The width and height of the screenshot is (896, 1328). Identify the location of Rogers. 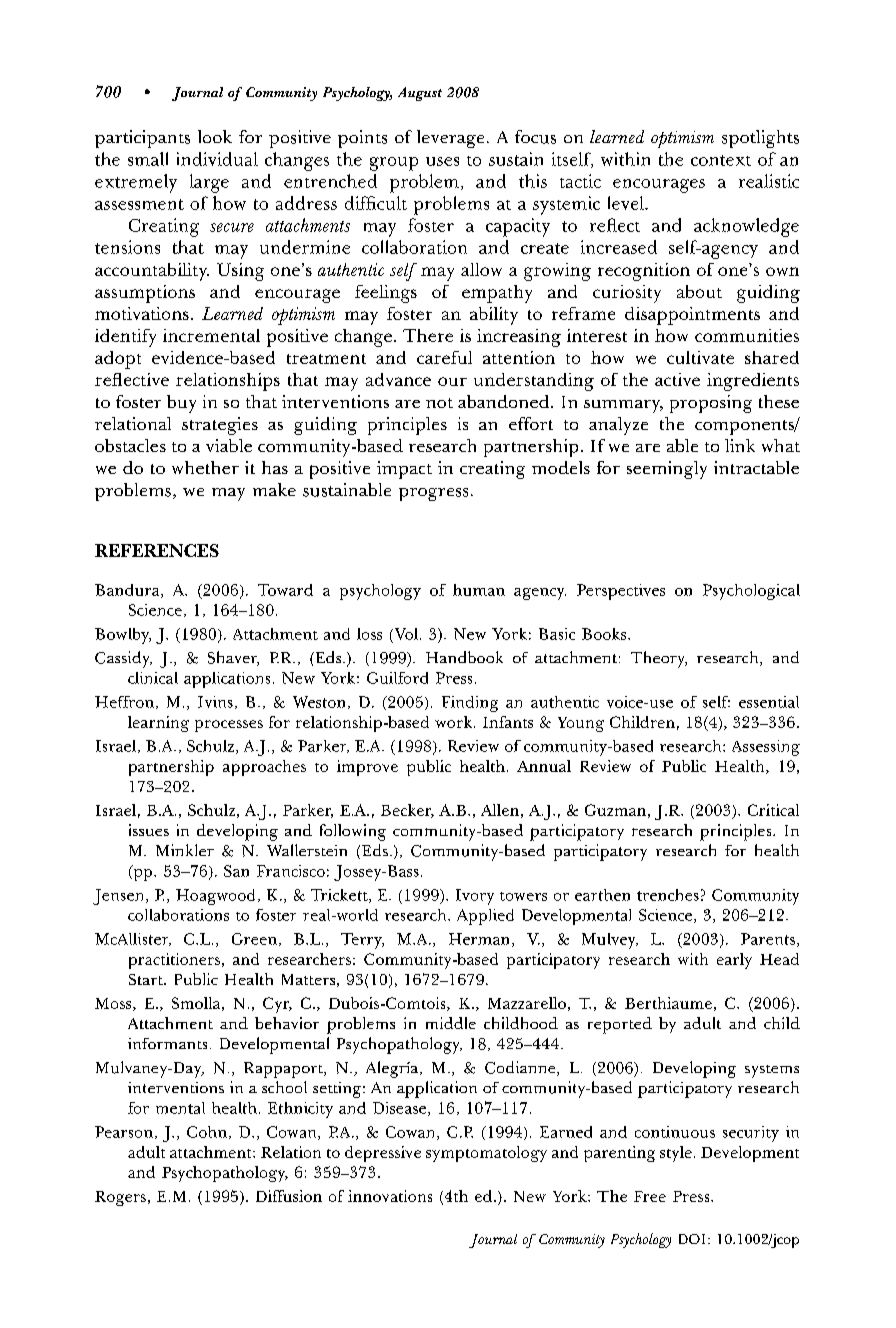
(120, 1198).
